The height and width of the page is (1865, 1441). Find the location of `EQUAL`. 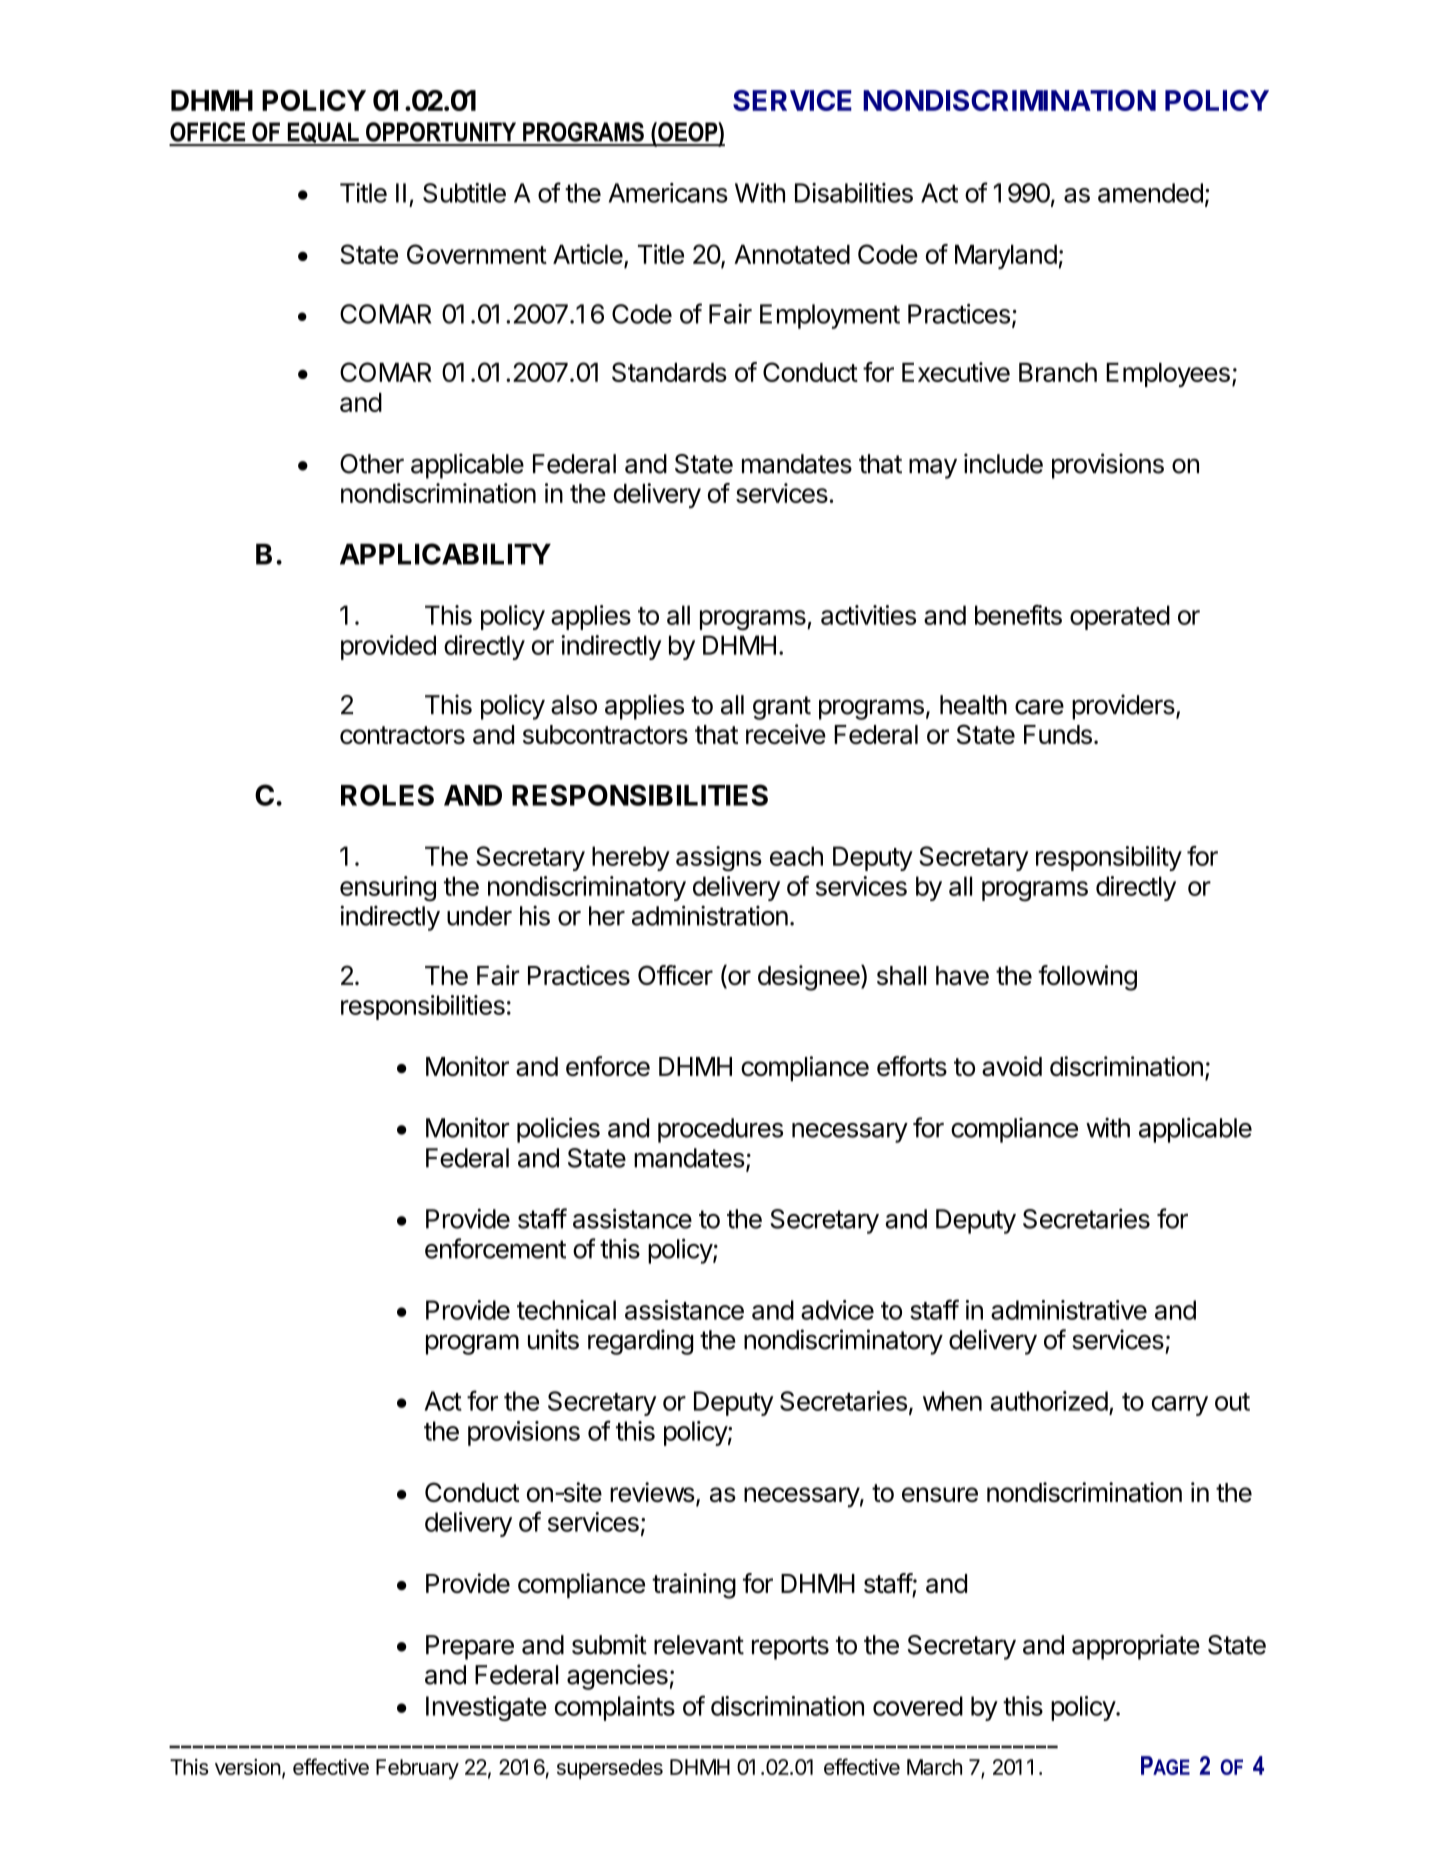

EQUAL is located at coordinates (323, 134).
